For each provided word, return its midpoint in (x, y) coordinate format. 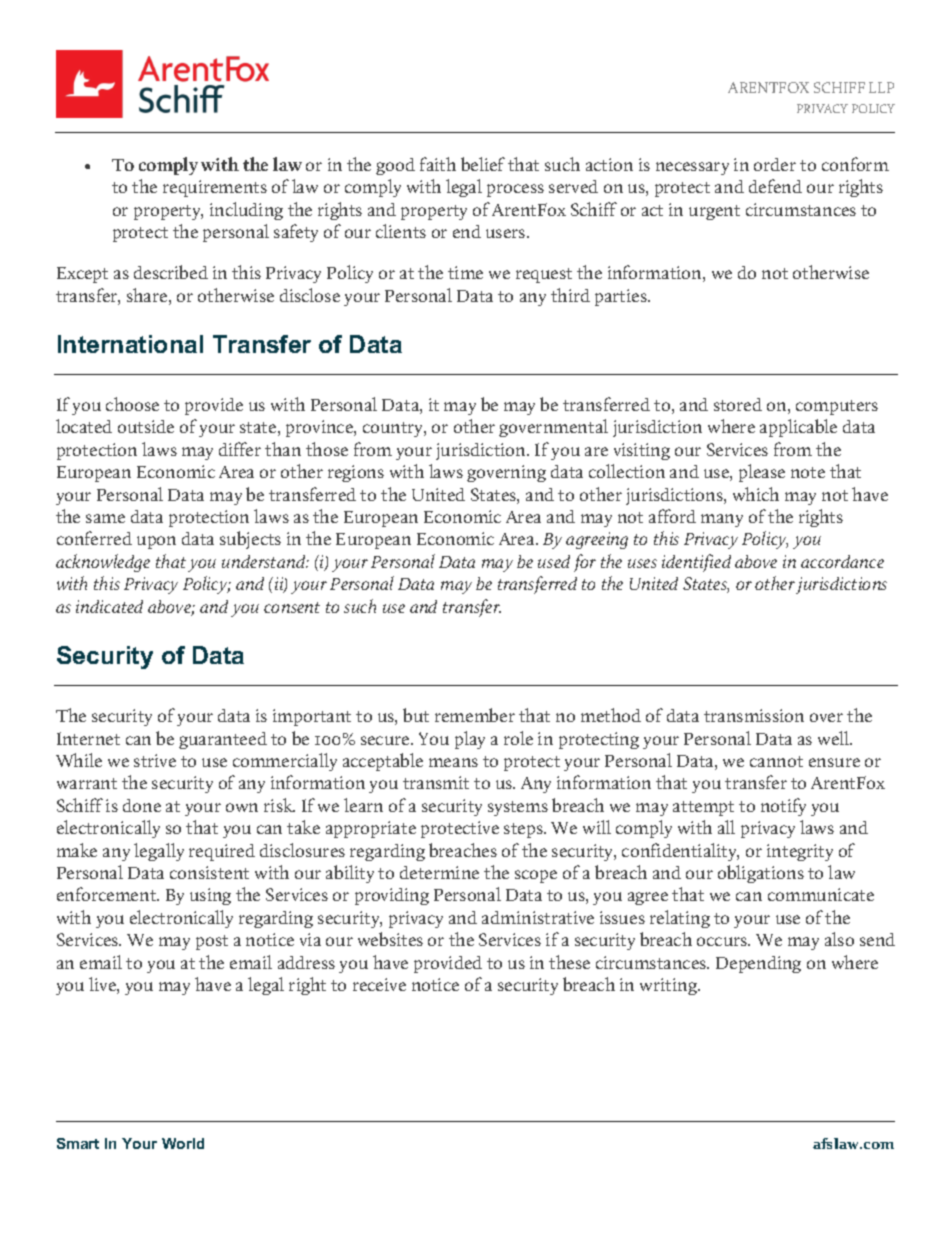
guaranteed (223, 740)
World (183, 1143)
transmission (754, 715)
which (756, 494)
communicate (821, 894)
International (130, 344)
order (775, 164)
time (465, 272)
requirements (215, 188)
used (554, 561)
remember (475, 715)
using (210, 896)
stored (738, 404)
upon (156, 542)
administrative (538, 917)
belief (483, 164)
